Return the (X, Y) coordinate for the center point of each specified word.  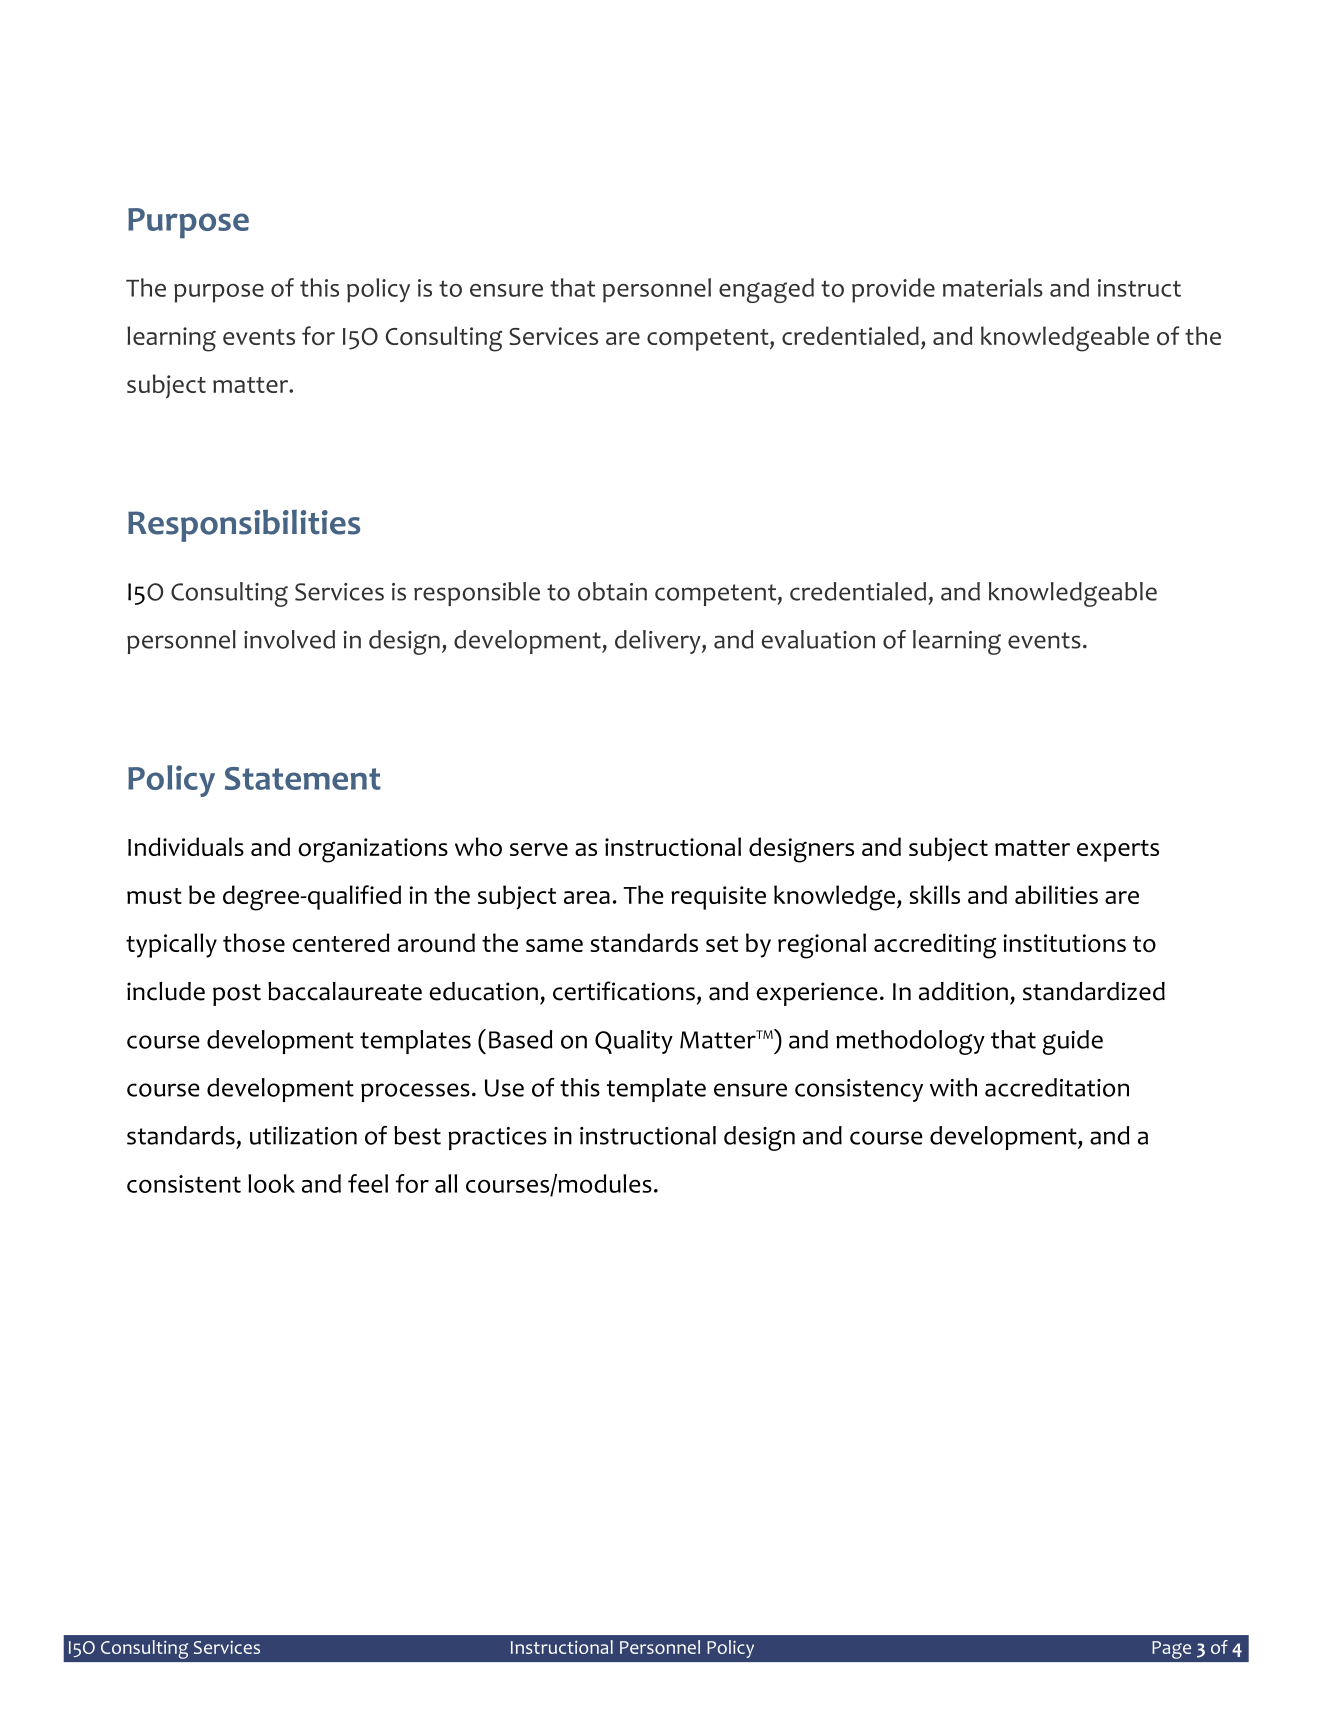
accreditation (1057, 1087)
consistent (184, 1184)
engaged (766, 290)
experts (1118, 851)
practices (497, 1138)
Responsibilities (244, 526)
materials (993, 287)
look (271, 1183)
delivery (659, 642)
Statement (303, 778)
